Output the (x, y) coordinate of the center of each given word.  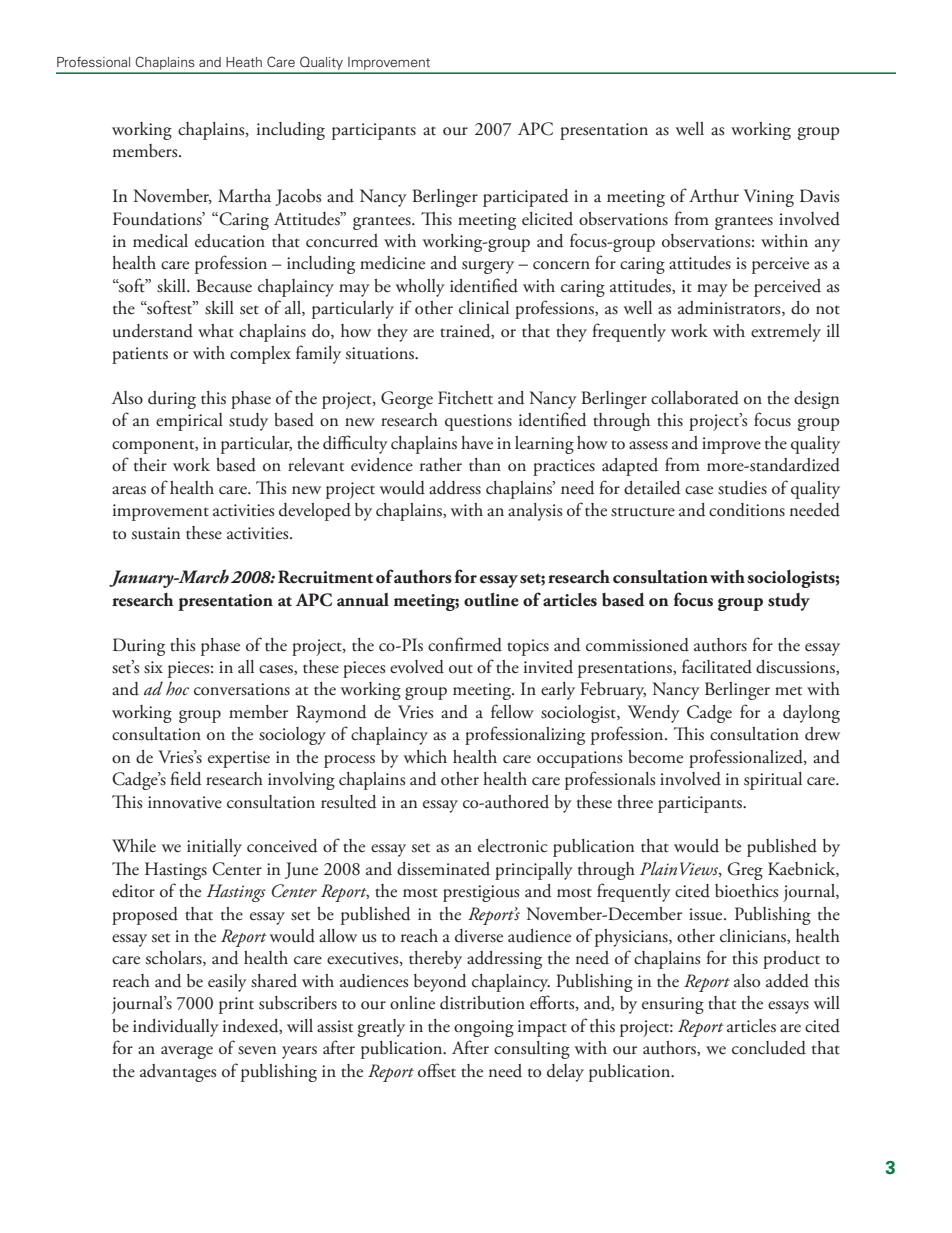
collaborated (695, 398)
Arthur (714, 196)
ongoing (484, 1028)
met (788, 691)
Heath (244, 62)
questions (478, 422)
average (187, 1052)
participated (525, 198)
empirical (189, 422)
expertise (239, 759)
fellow (512, 711)
